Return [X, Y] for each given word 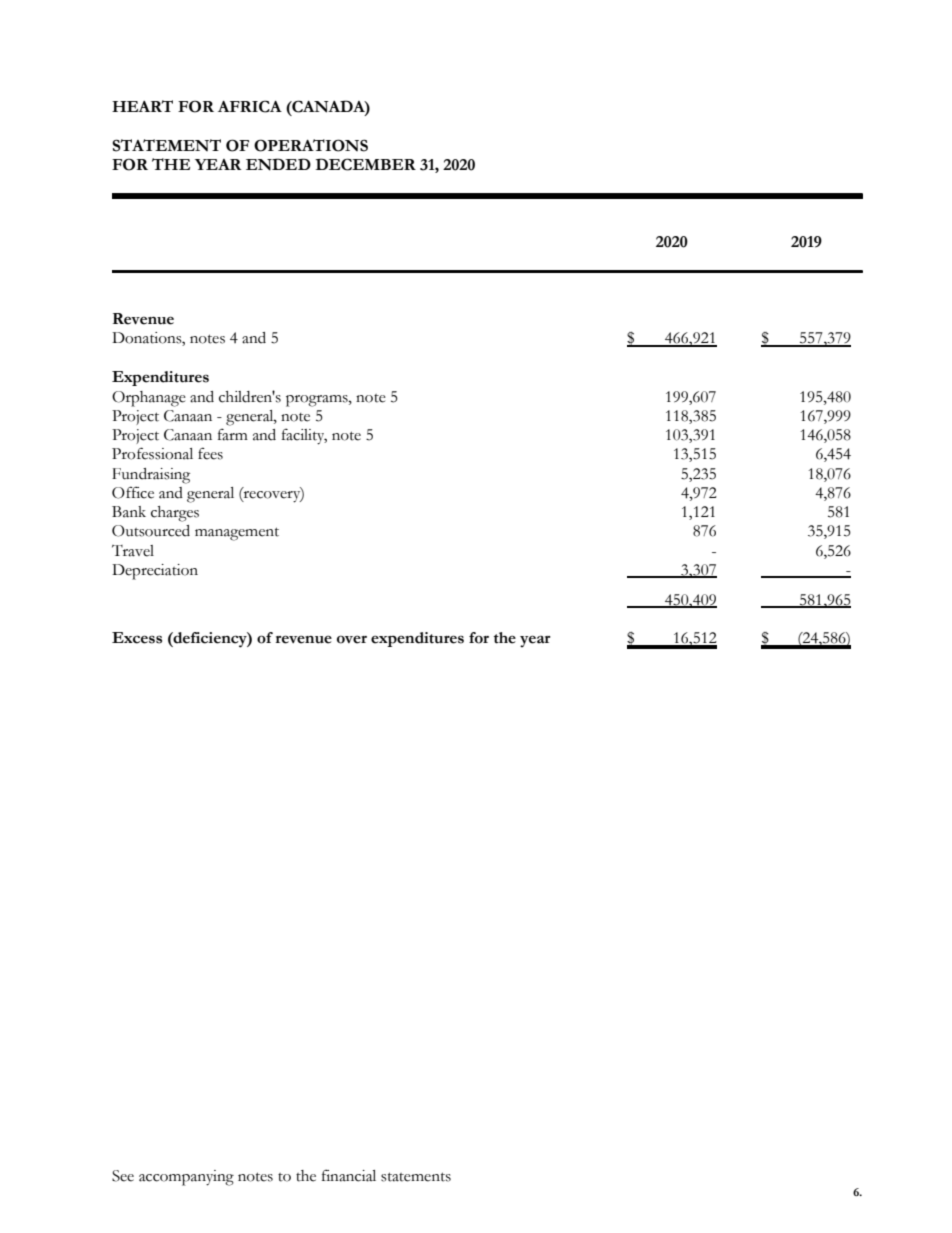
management [237, 534]
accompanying [186, 1178]
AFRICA [250, 106]
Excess [137, 638]
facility [304, 437]
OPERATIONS [311, 145]
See [123, 1176]
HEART [142, 106]
